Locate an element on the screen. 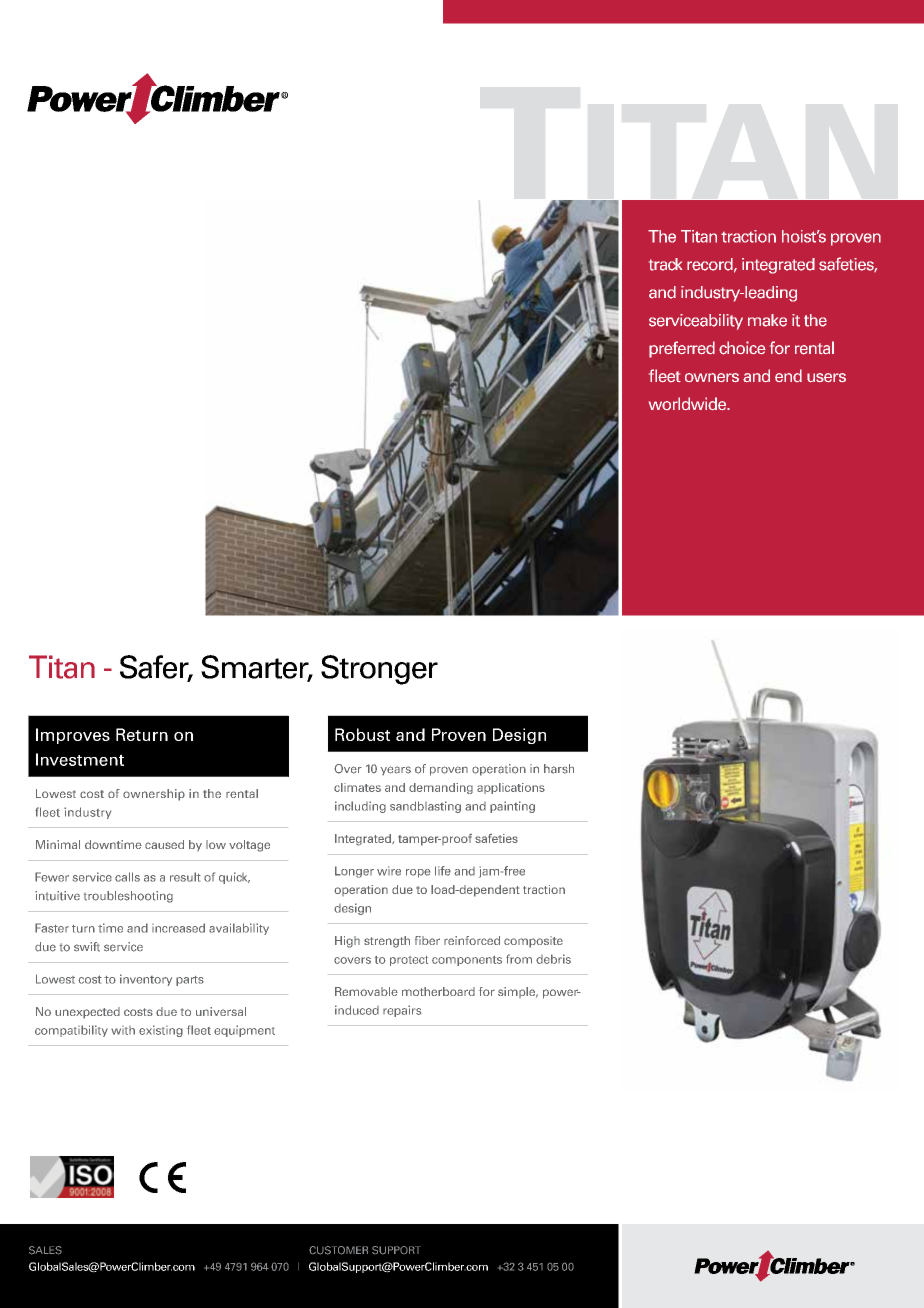 The width and height of the screenshot is (924, 1308). preferred is located at coordinates (682, 349).
